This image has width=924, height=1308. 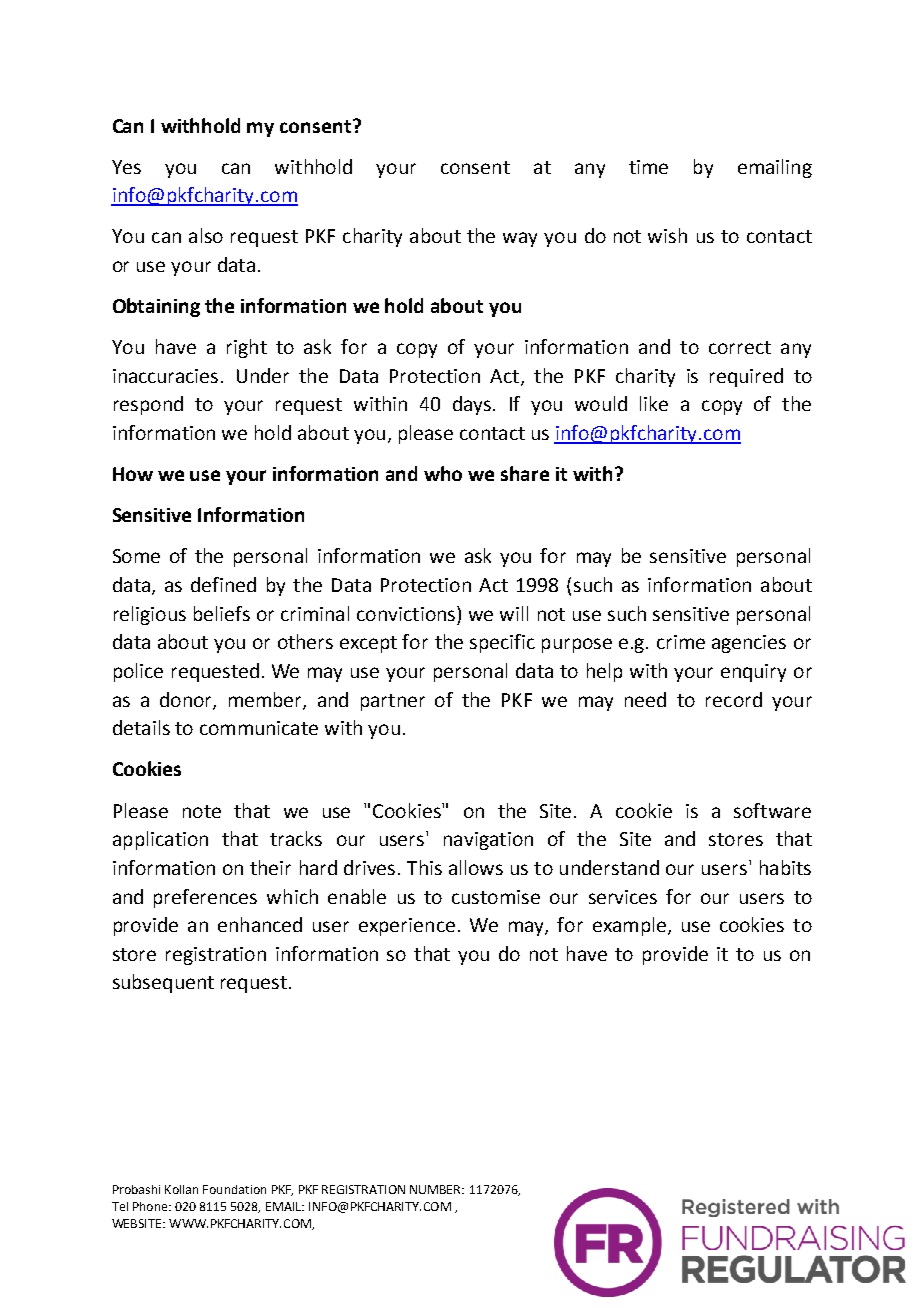 I want to click on Foundation, so click(x=234, y=1189).
